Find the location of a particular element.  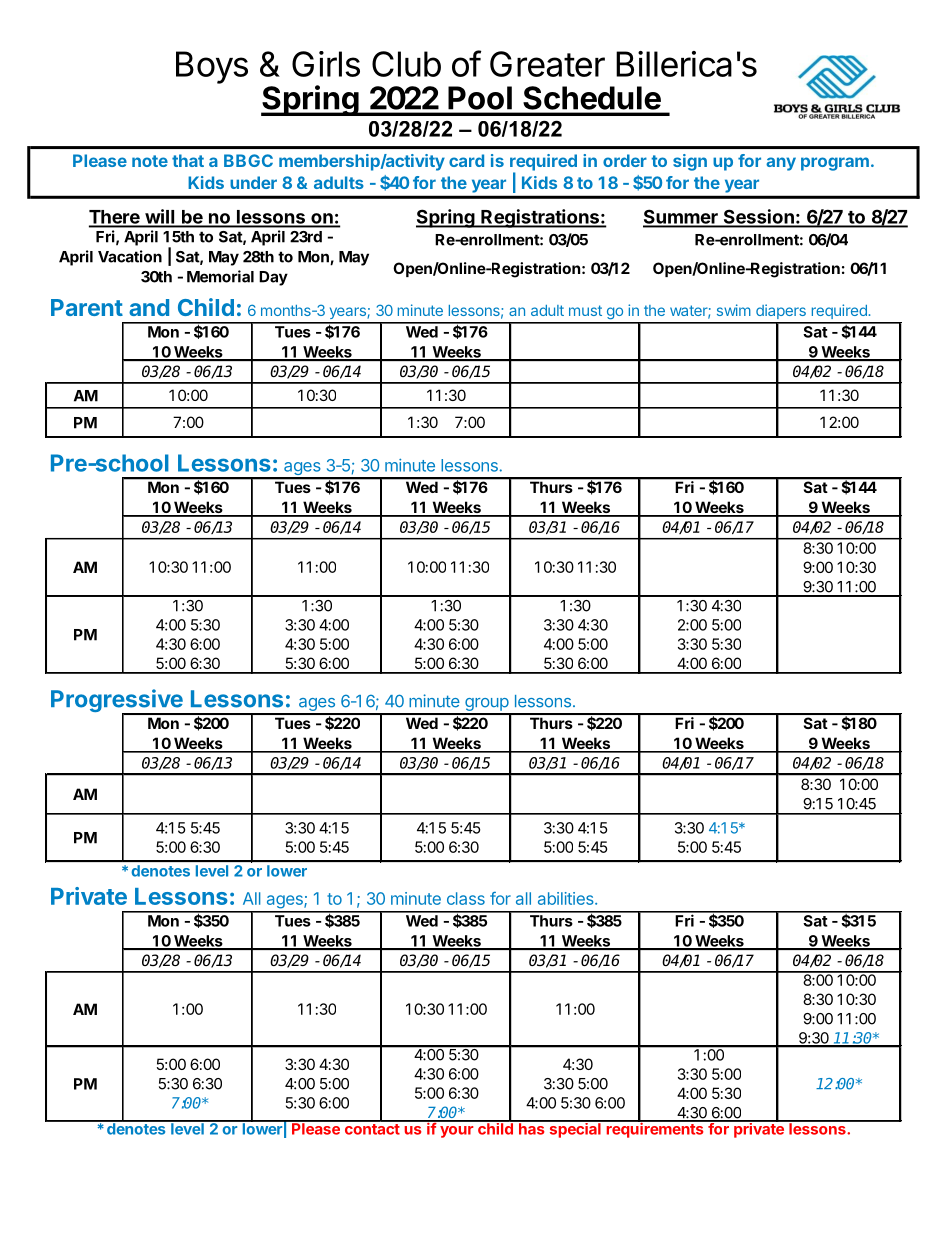

your is located at coordinates (456, 1132).
